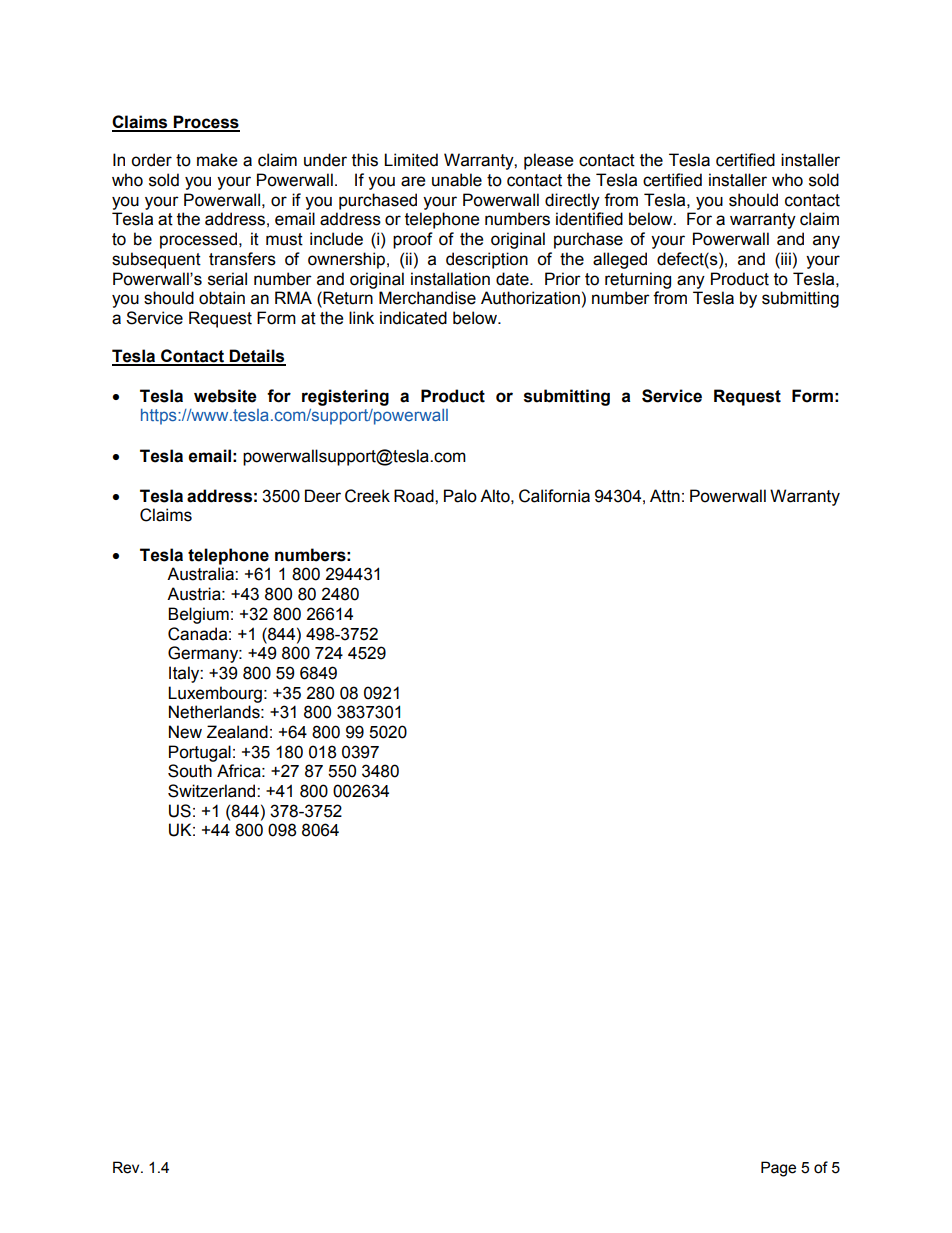 The image size is (952, 1233). What do you see at coordinates (785, 258) in the document?
I see `iii` at bounding box center [785, 258].
